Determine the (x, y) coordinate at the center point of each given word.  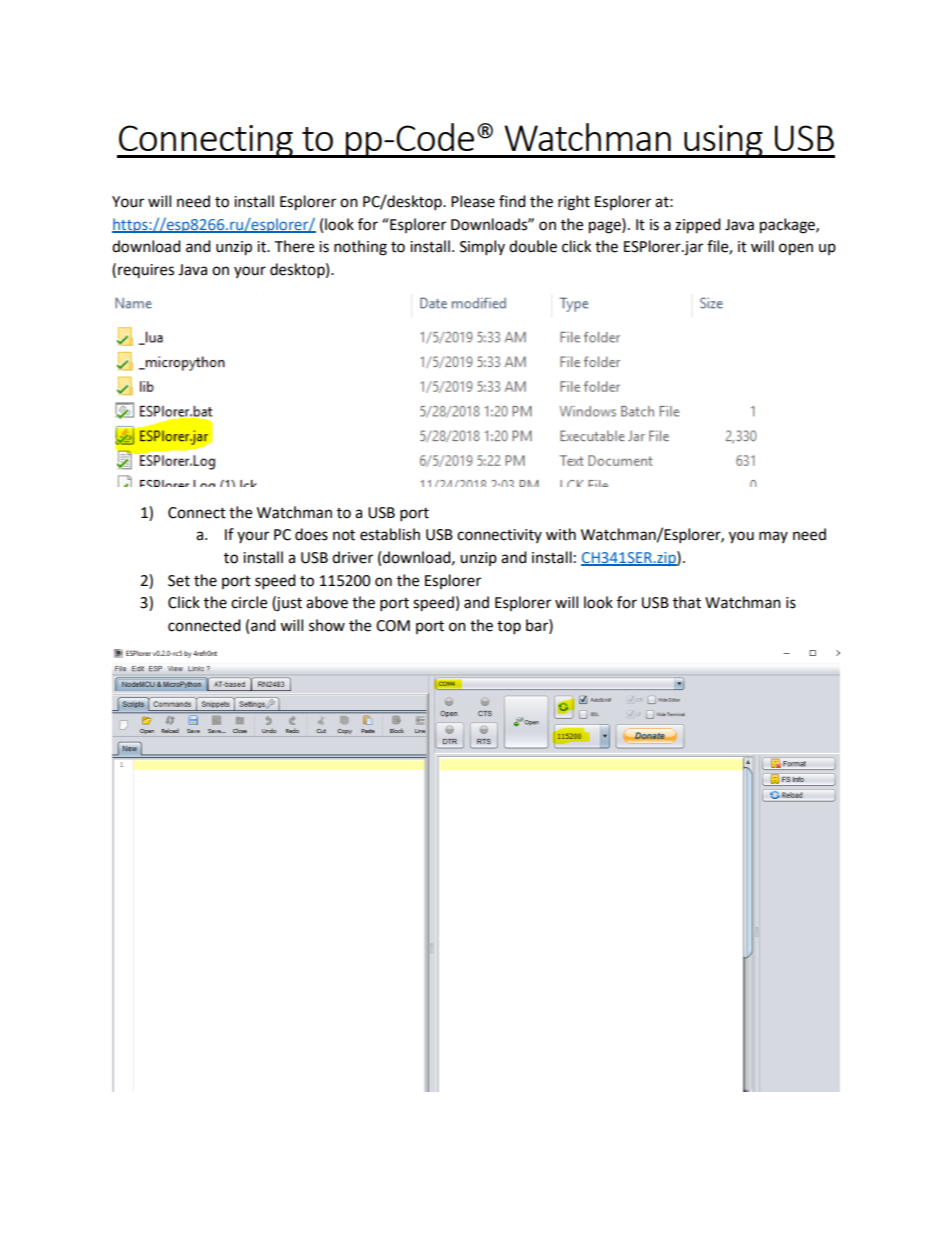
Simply (482, 248)
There (294, 246)
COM (393, 626)
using (723, 141)
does (311, 534)
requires (146, 271)
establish (390, 534)
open (796, 249)
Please (473, 201)
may (773, 537)
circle (249, 602)
